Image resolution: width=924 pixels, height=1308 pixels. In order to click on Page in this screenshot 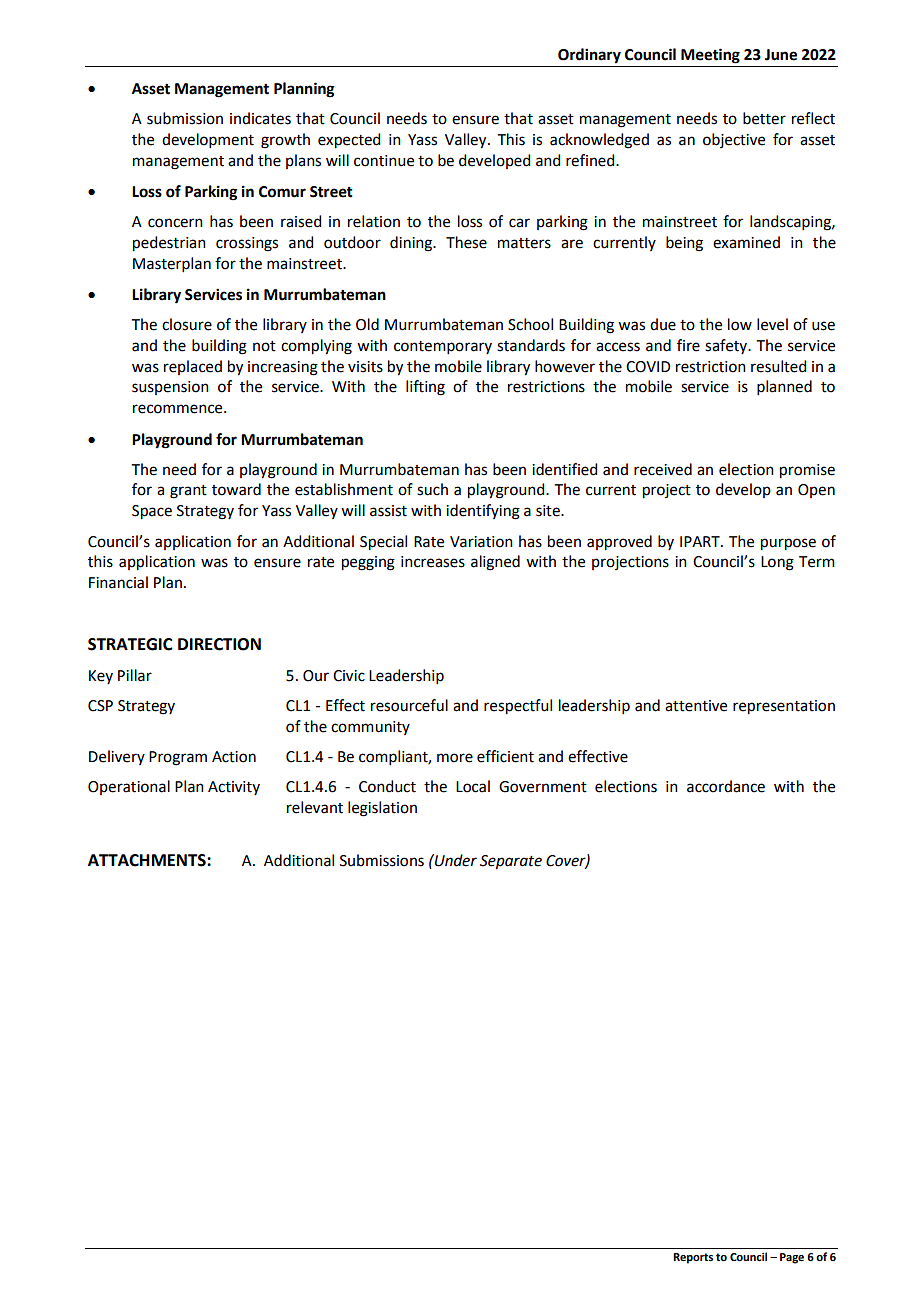, I will do `click(792, 1258)`.
